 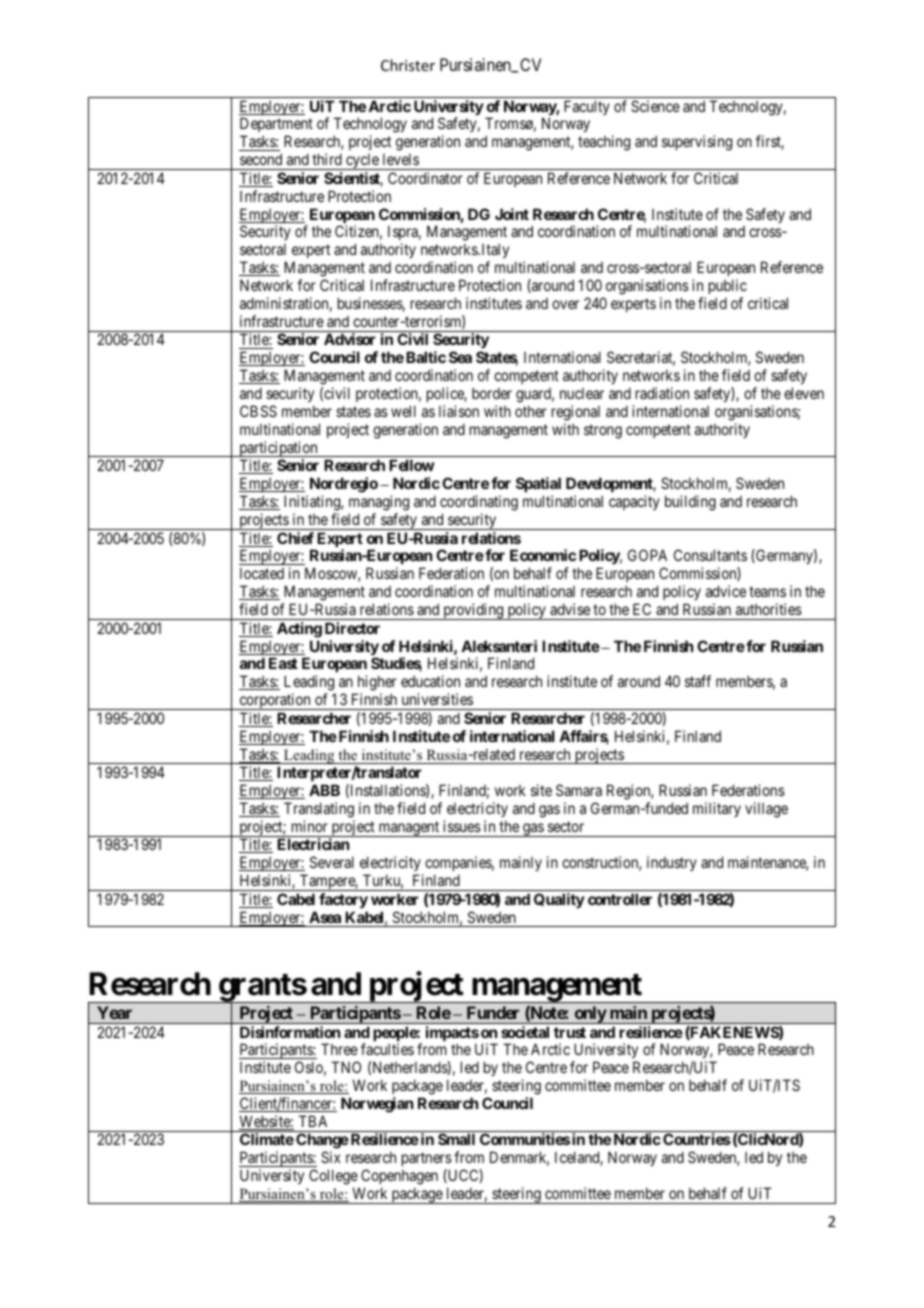 What do you see at coordinates (697, 143) in the page?
I see `supervising` at bounding box center [697, 143].
